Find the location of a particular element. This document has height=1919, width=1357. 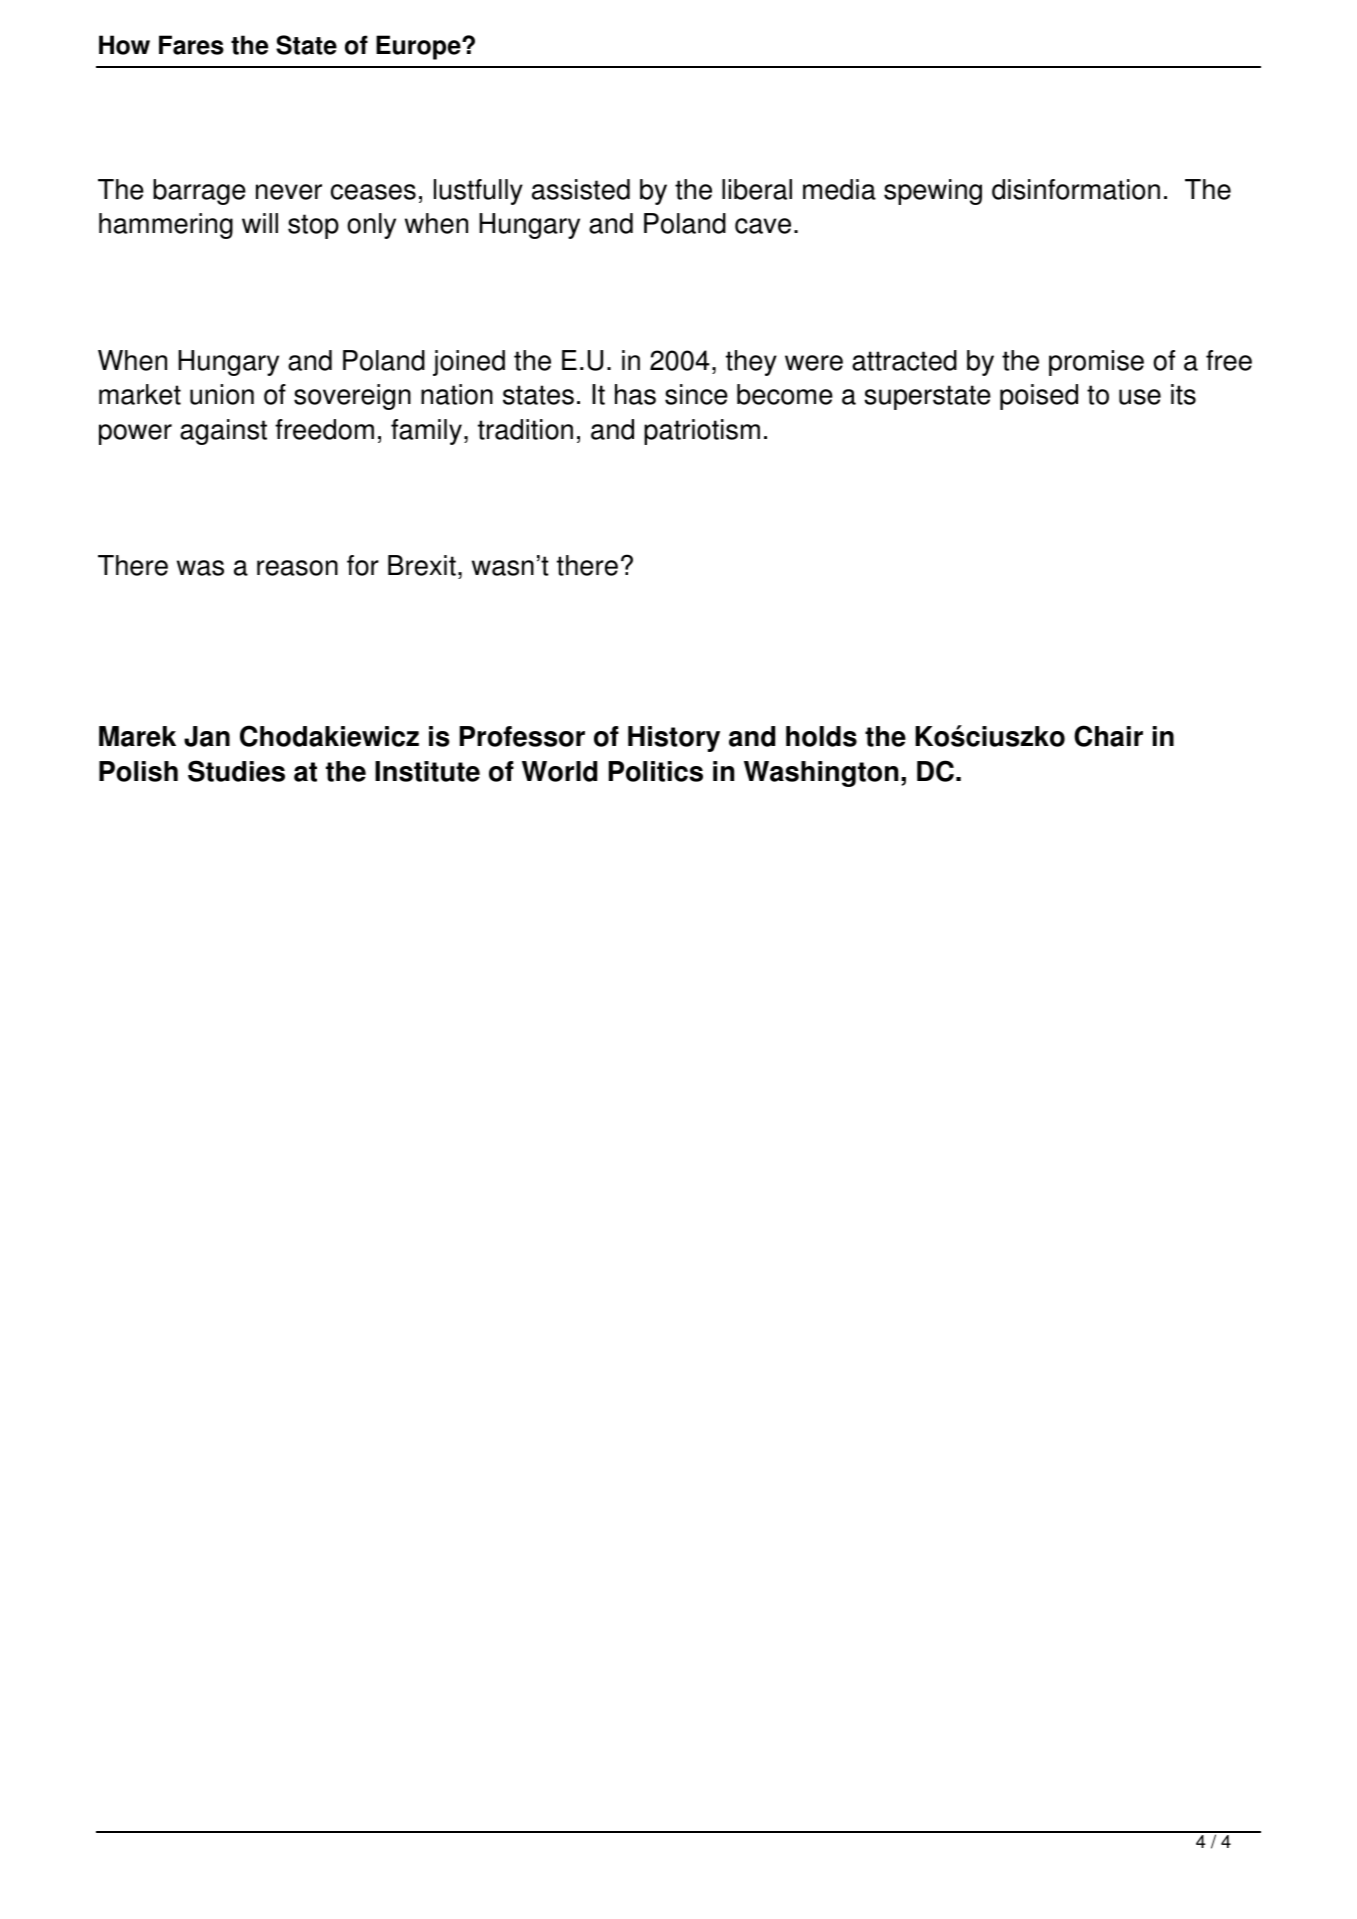

has is located at coordinates (635, 394).
